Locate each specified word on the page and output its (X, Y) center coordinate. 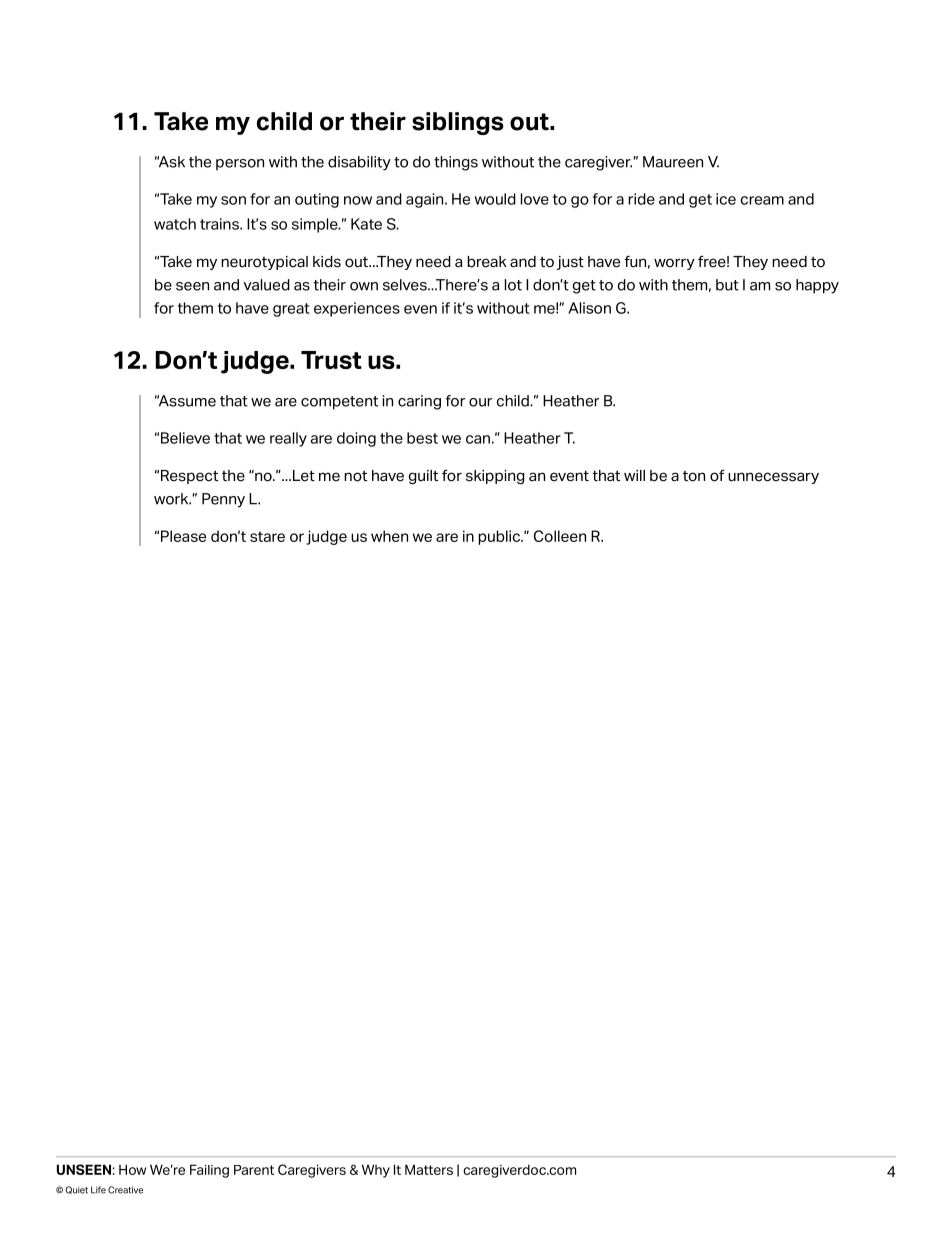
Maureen (673, 162)
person (240, 164)
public (500, 537)
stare (267, 536)
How (132, 1169)
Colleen (560, 536)
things (456, 163)
